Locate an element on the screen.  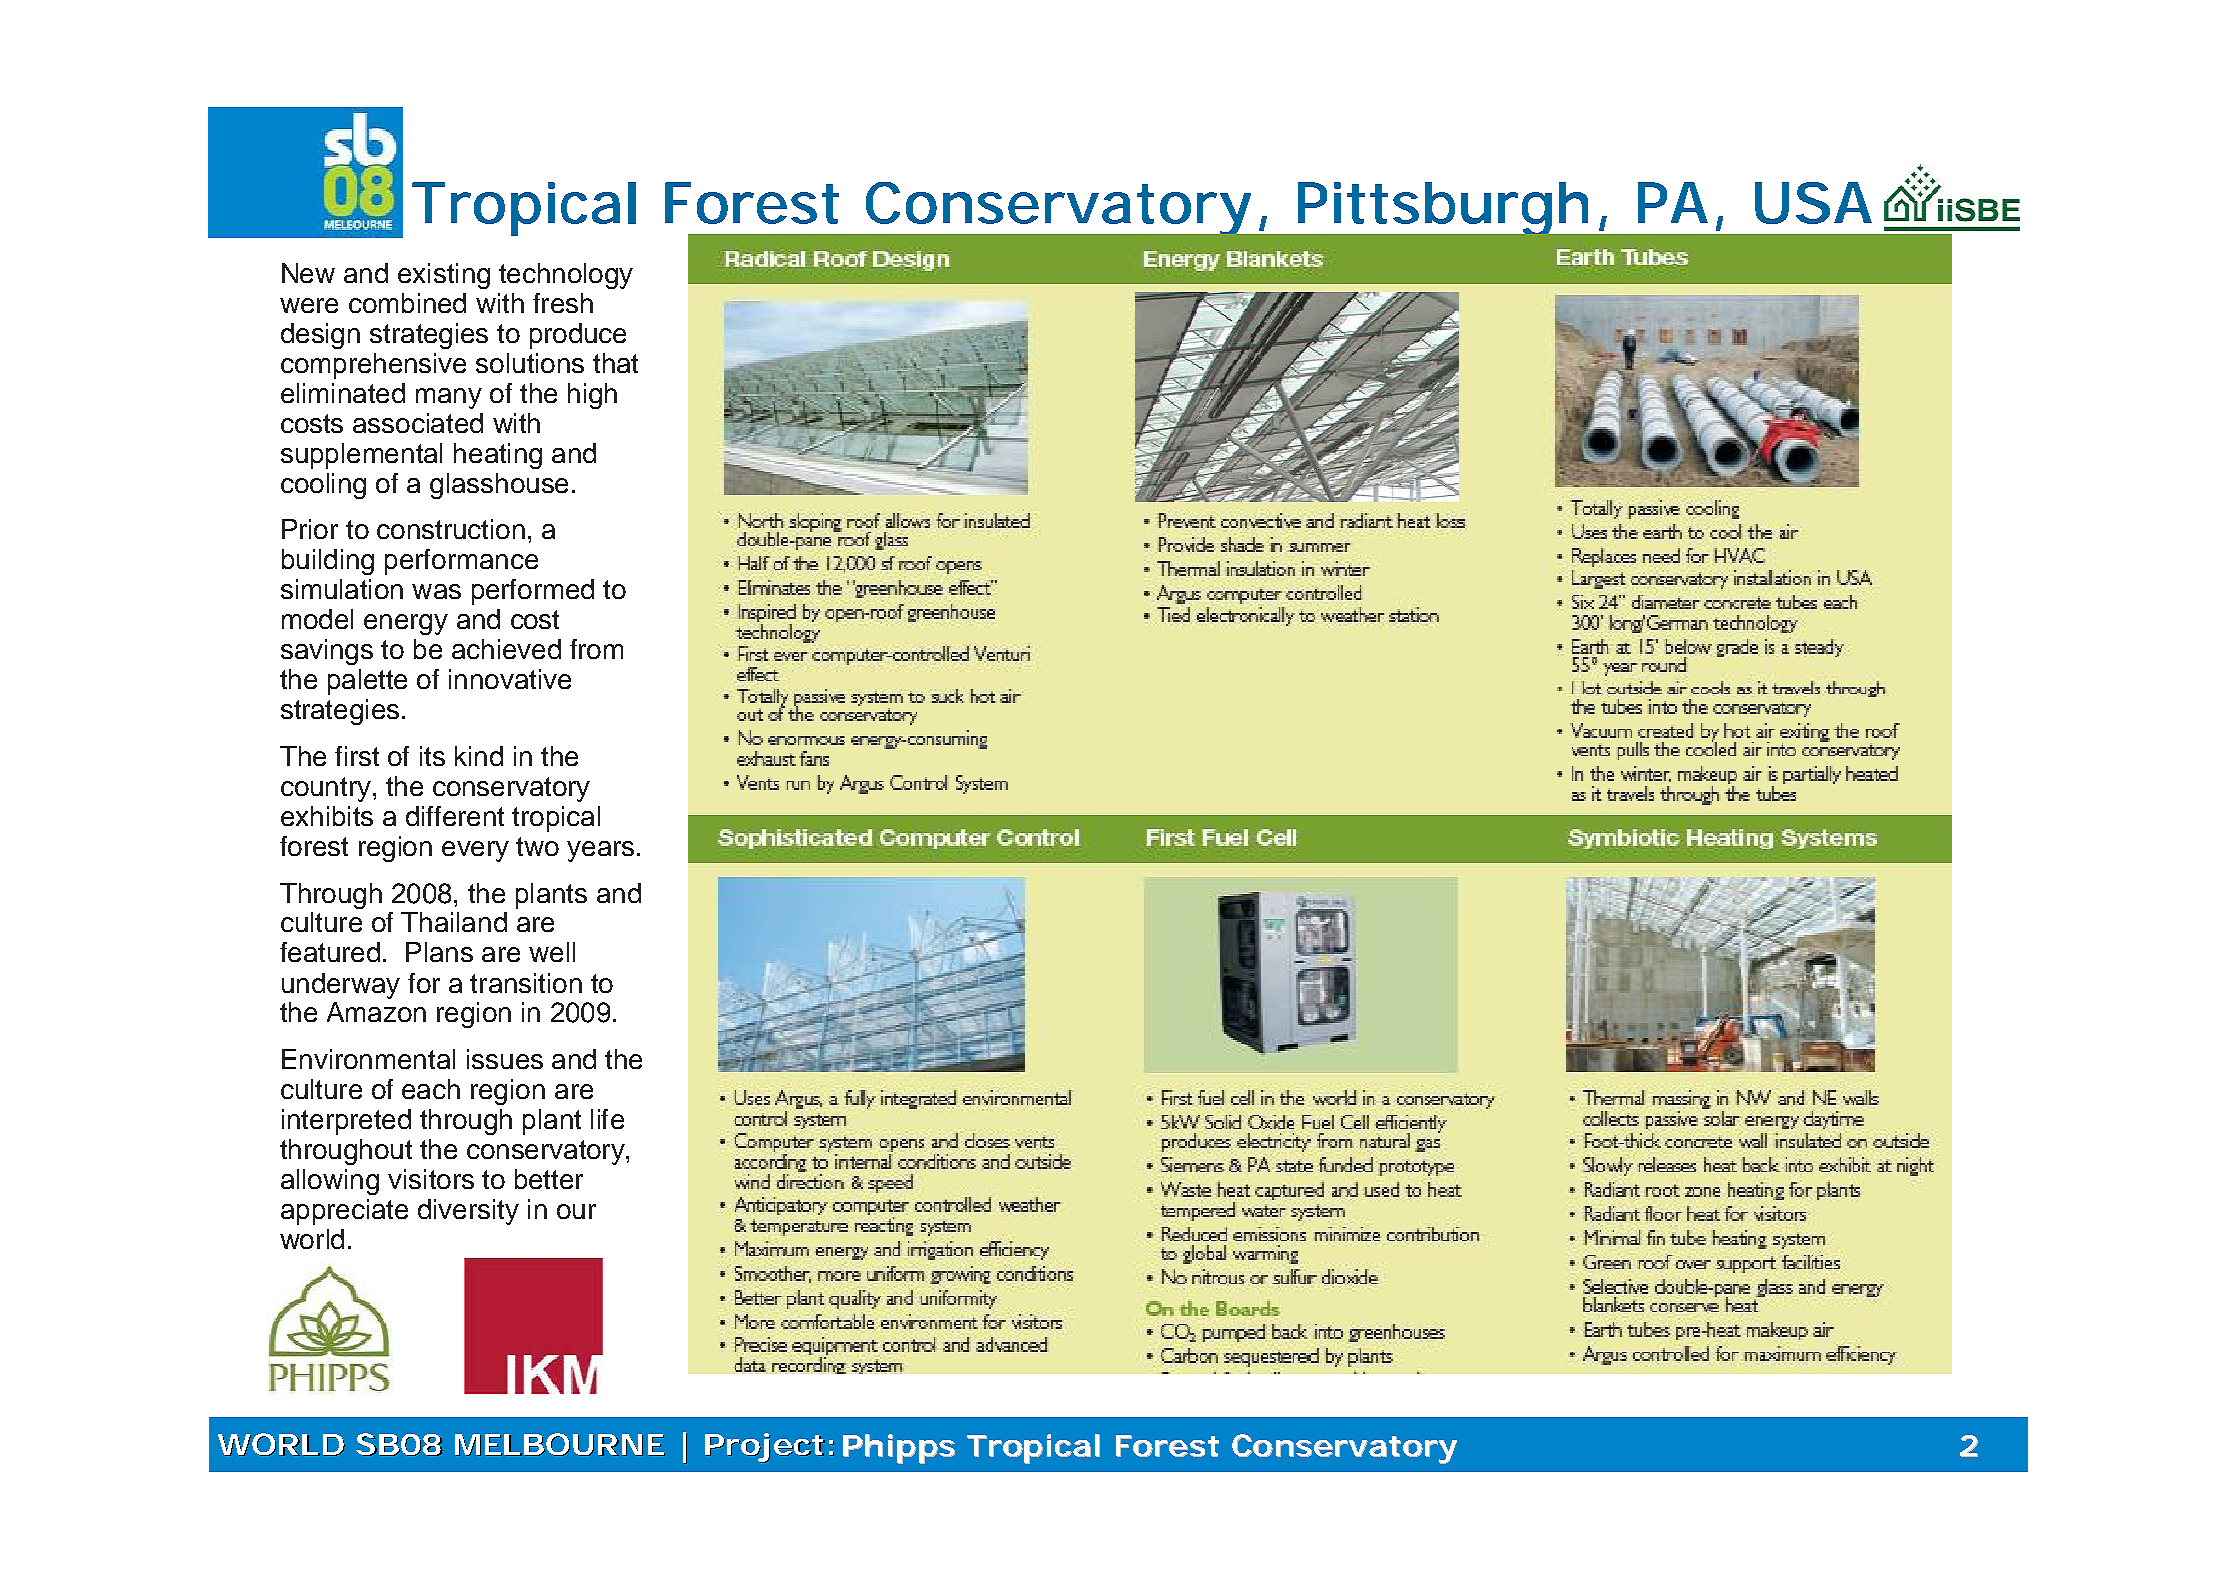
existing is located at coordinates (444, 276).
